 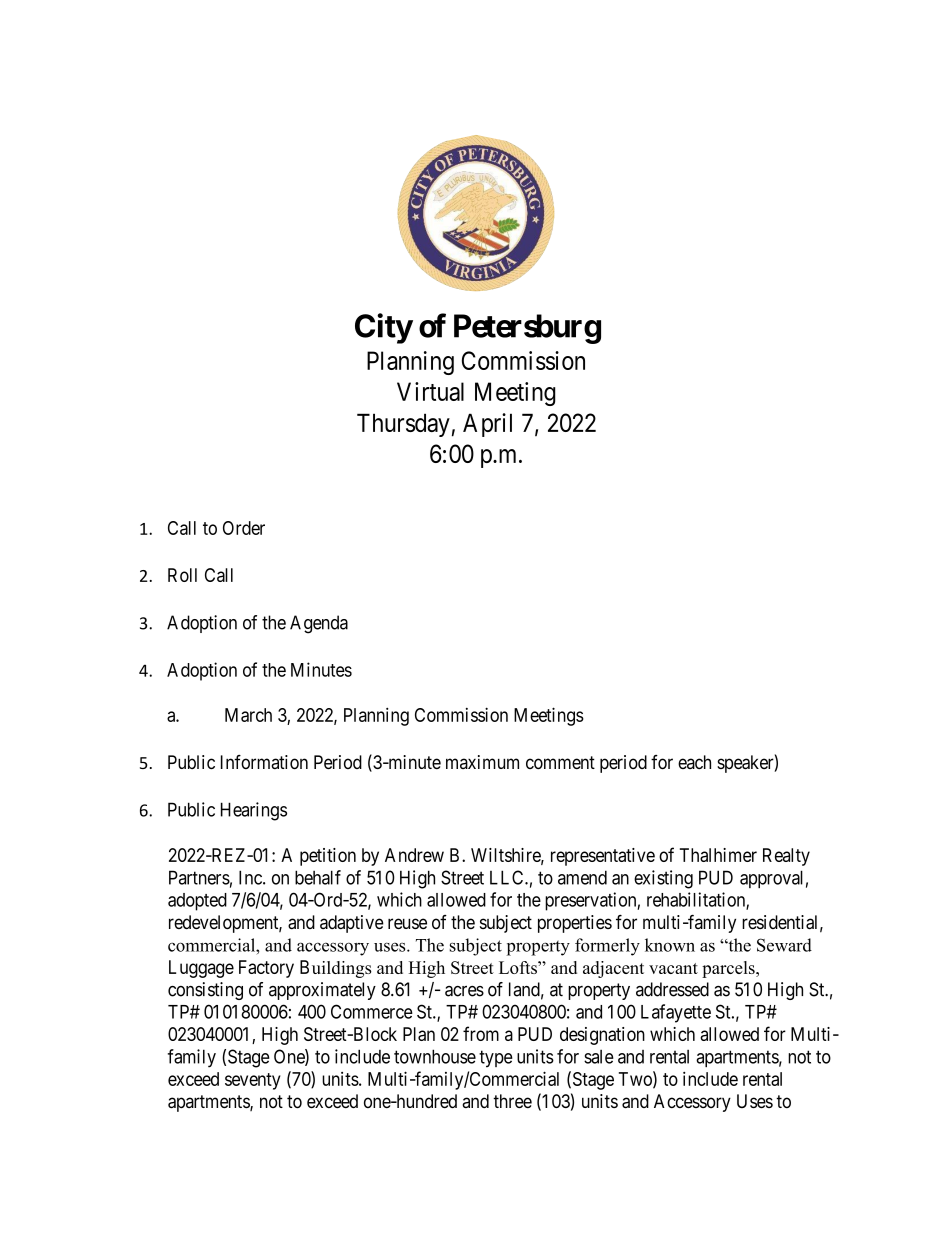 What do you see at coordinates (482, 762) in the document?
I see `maximum` at bounding box center [482, 762].
